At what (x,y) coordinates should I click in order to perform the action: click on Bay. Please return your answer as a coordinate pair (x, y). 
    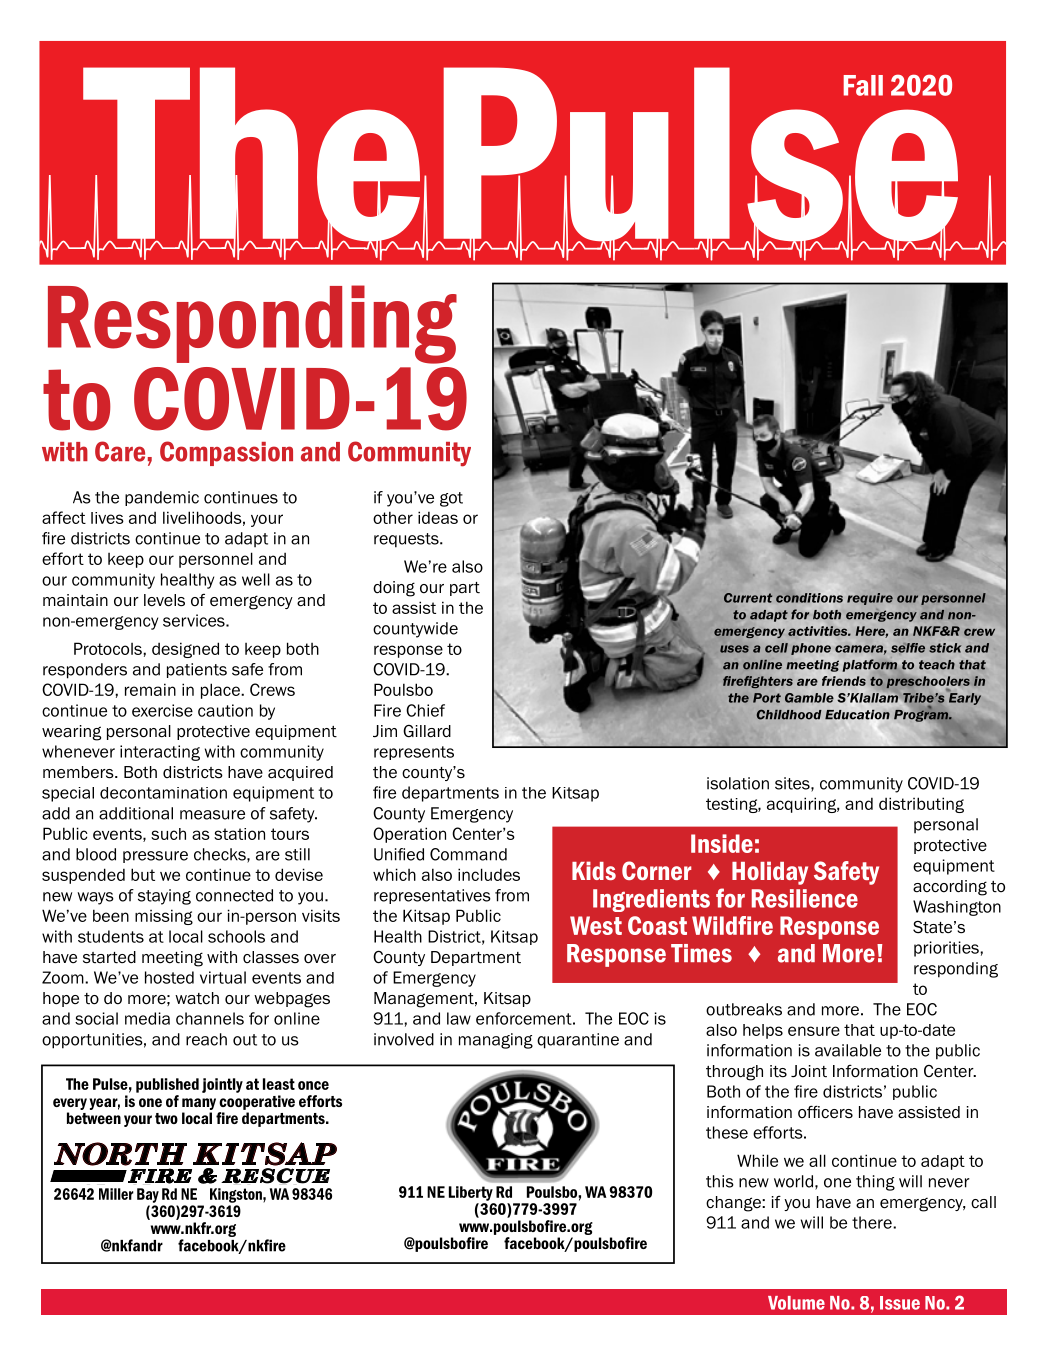
    Looking at the image, I should click on (148, 1195).
